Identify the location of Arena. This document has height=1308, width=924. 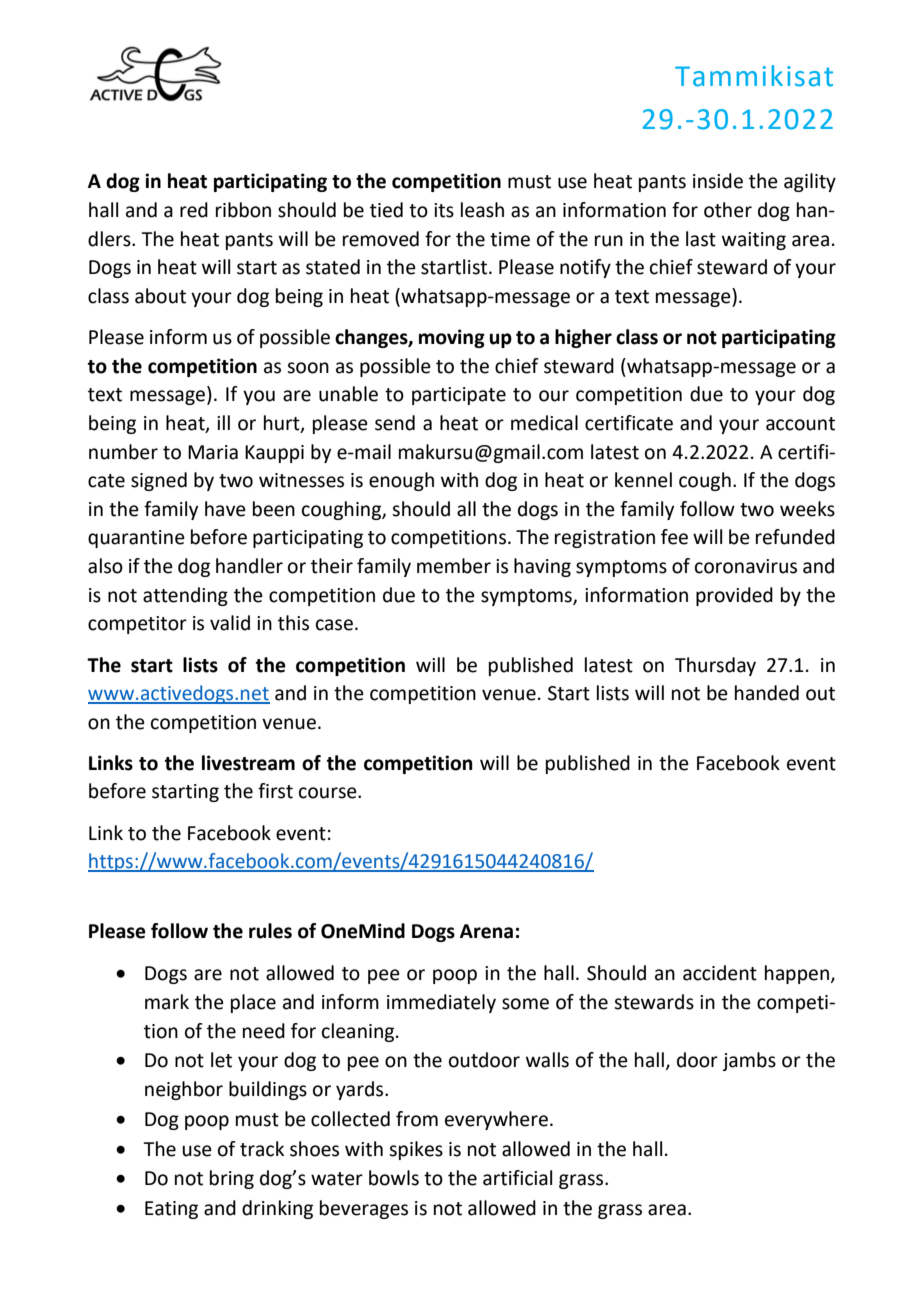
(486, 931).
